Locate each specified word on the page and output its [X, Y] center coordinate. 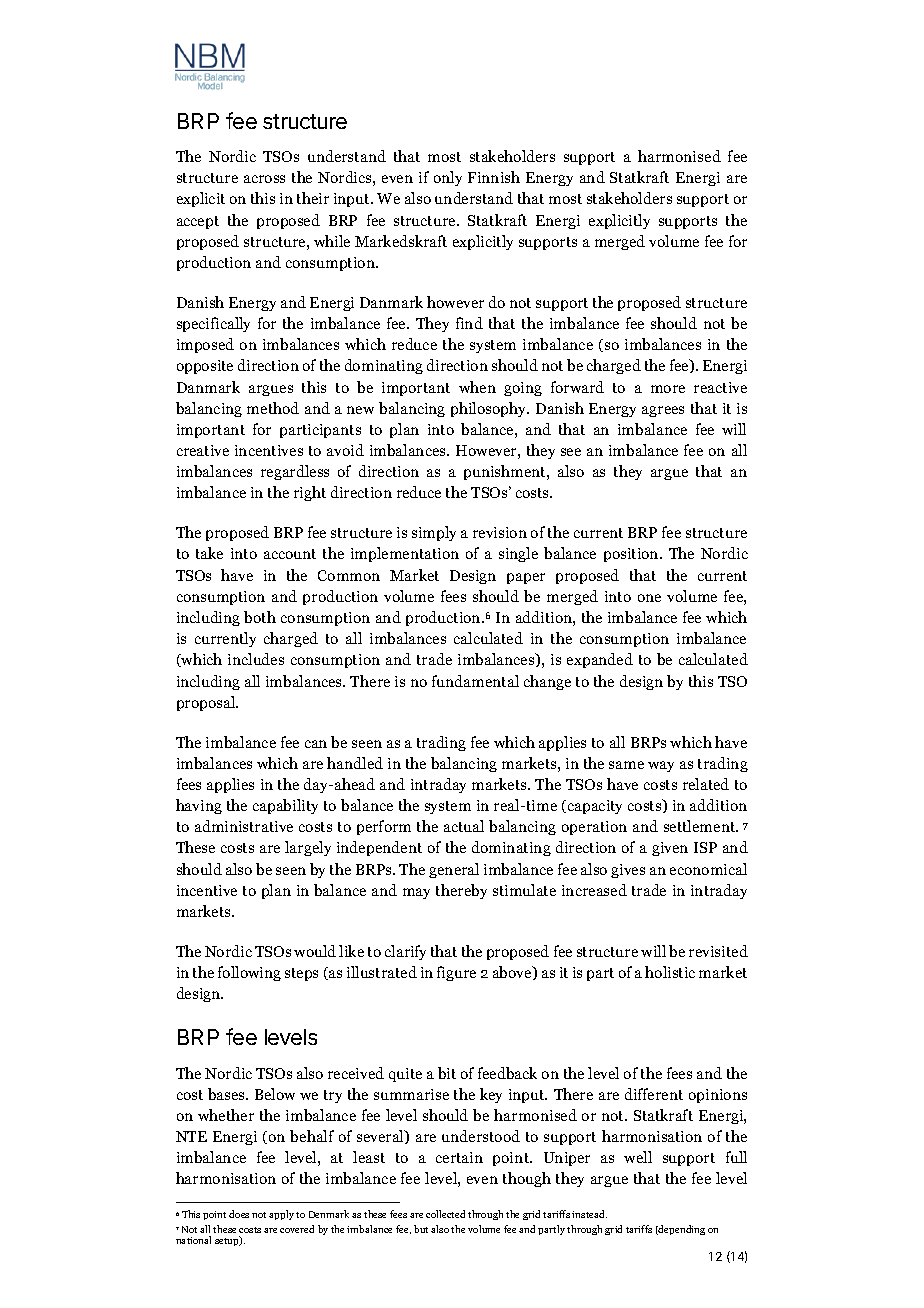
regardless [295, 472]
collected [445, 1214]
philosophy [490, 409]
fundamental [475, 681]
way [661, 766]
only [448, 178]
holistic [670, 972]
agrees [663, 411]
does [239, 1214]
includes [256, 659]
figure [456, 973]
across [264, 179]
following [249, 973]
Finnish [494, 177]
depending [681, 1230]
